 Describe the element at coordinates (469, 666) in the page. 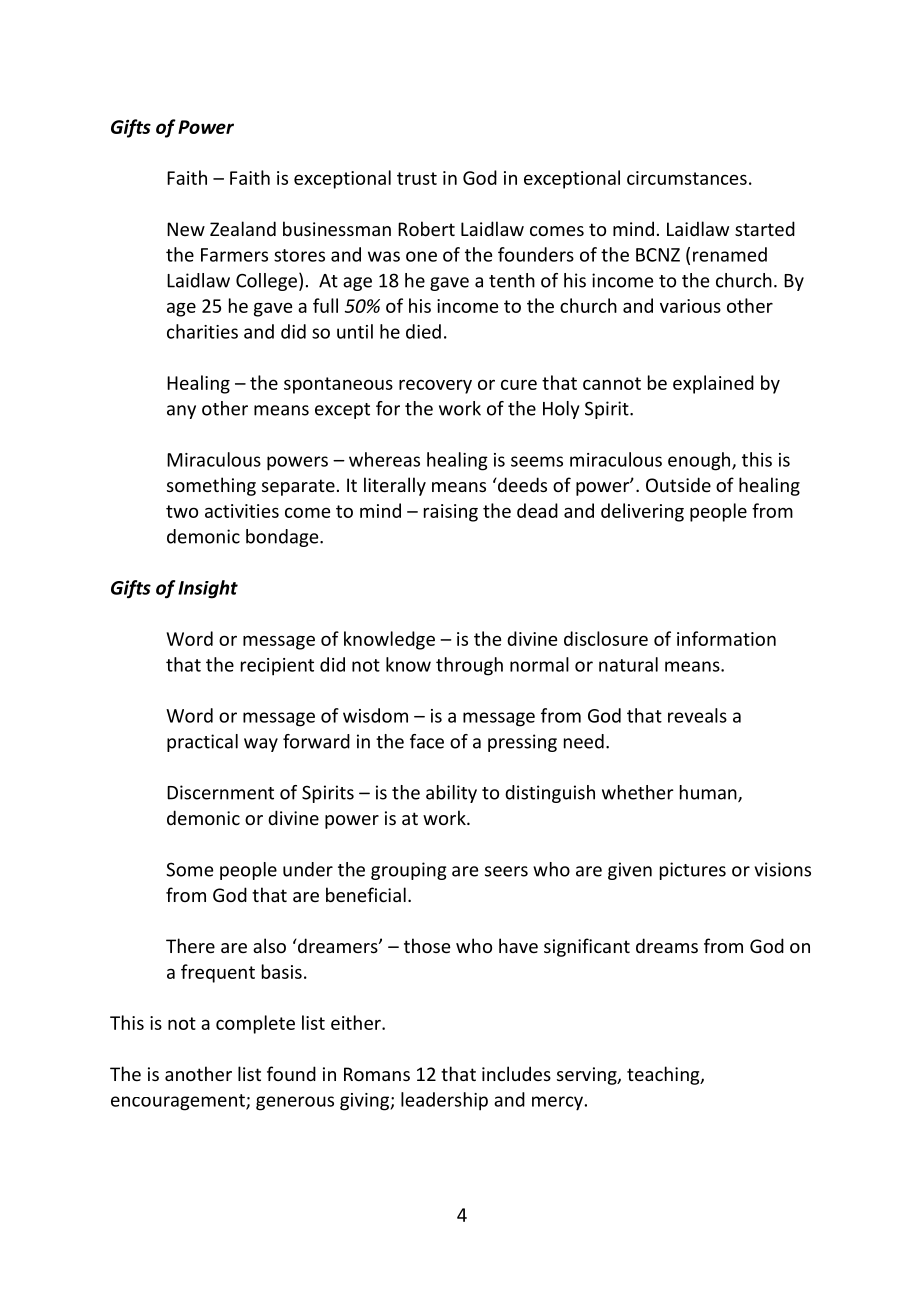

I see `through` at that location.
